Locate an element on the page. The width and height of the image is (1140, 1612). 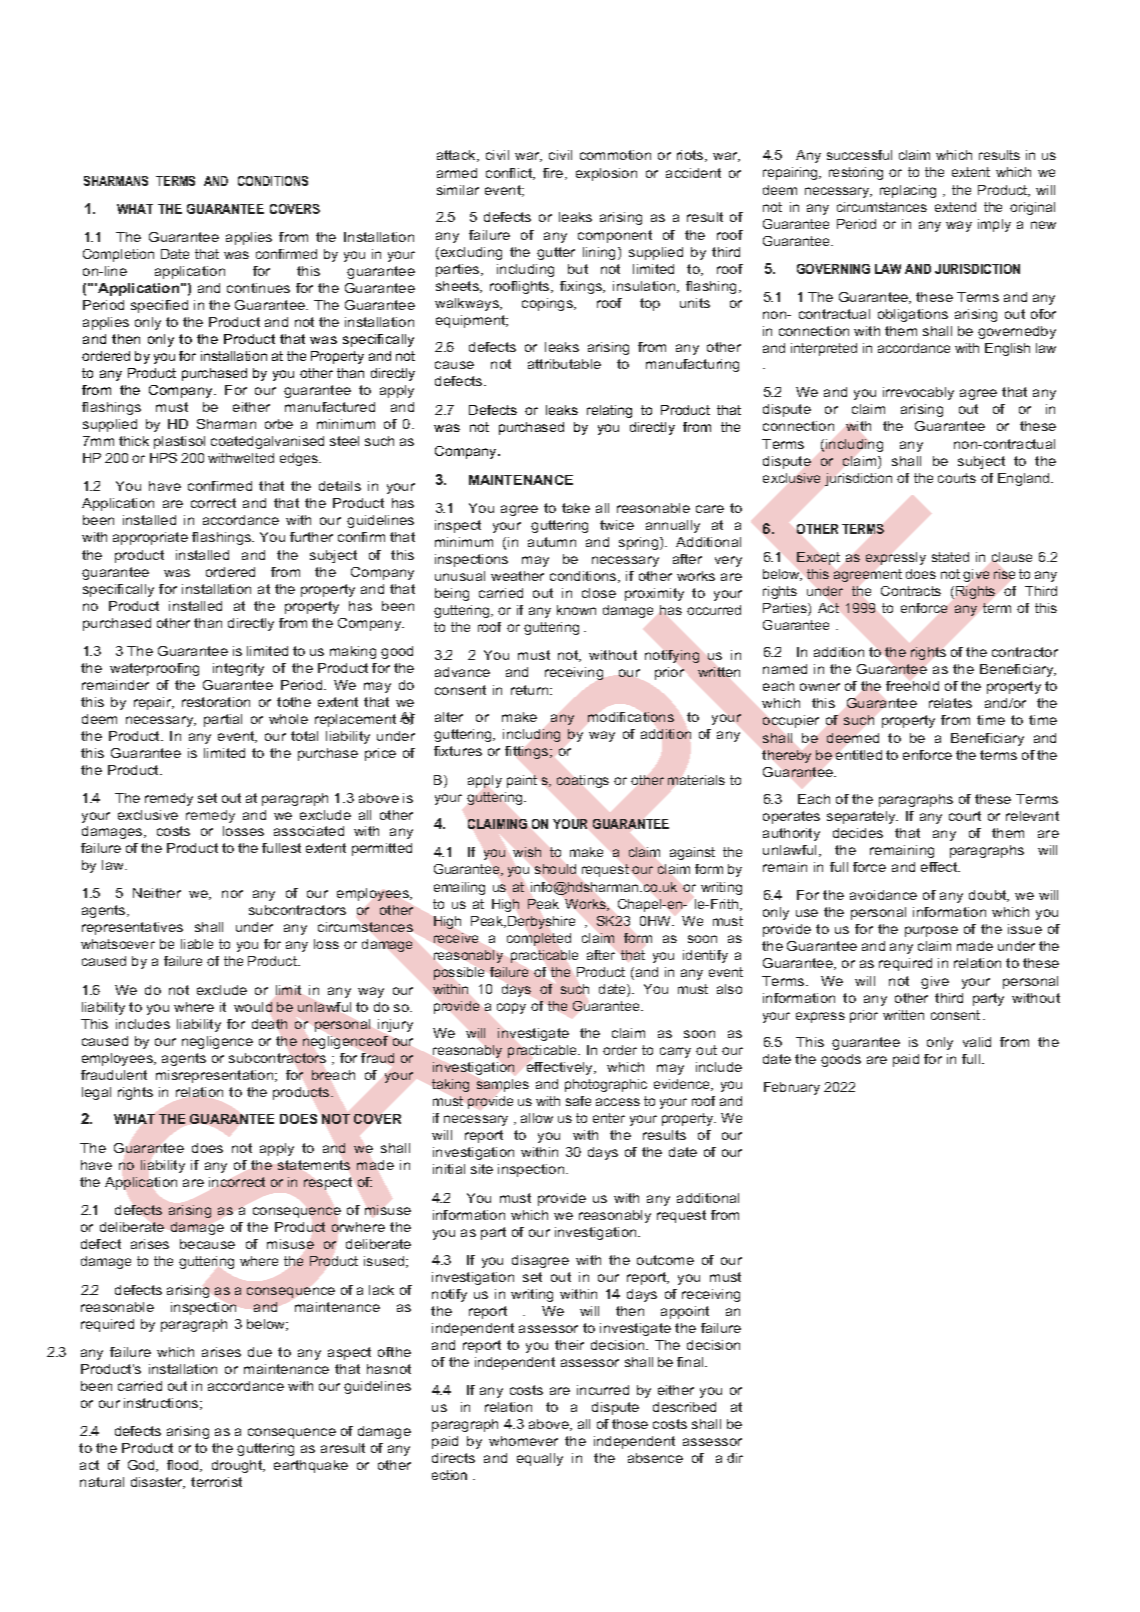
Completion is located at coordinates (118, 255).
